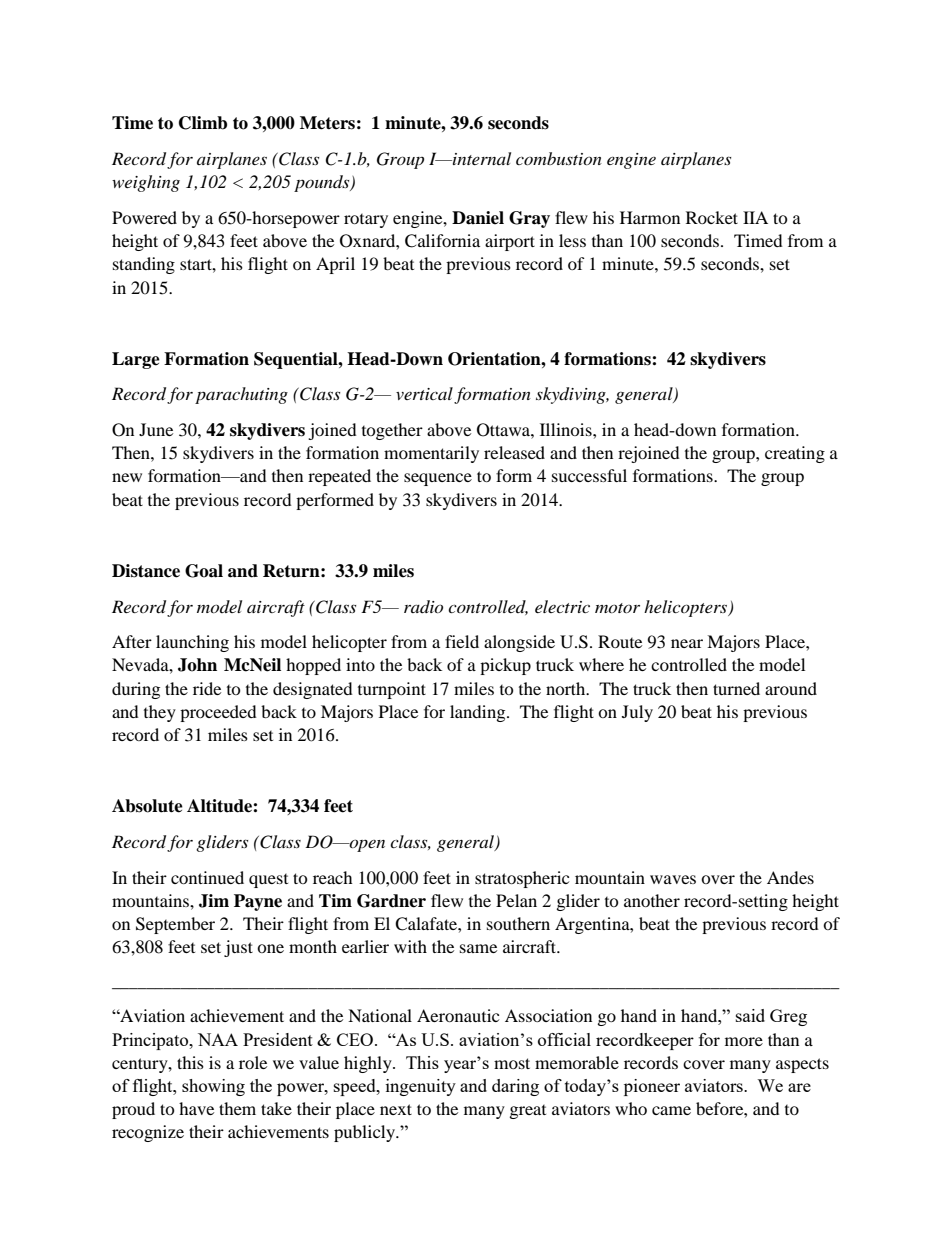  What do you see at coordinates (637, 713) in the screenshot?
I see `July` at bounding box center [637, 713].
